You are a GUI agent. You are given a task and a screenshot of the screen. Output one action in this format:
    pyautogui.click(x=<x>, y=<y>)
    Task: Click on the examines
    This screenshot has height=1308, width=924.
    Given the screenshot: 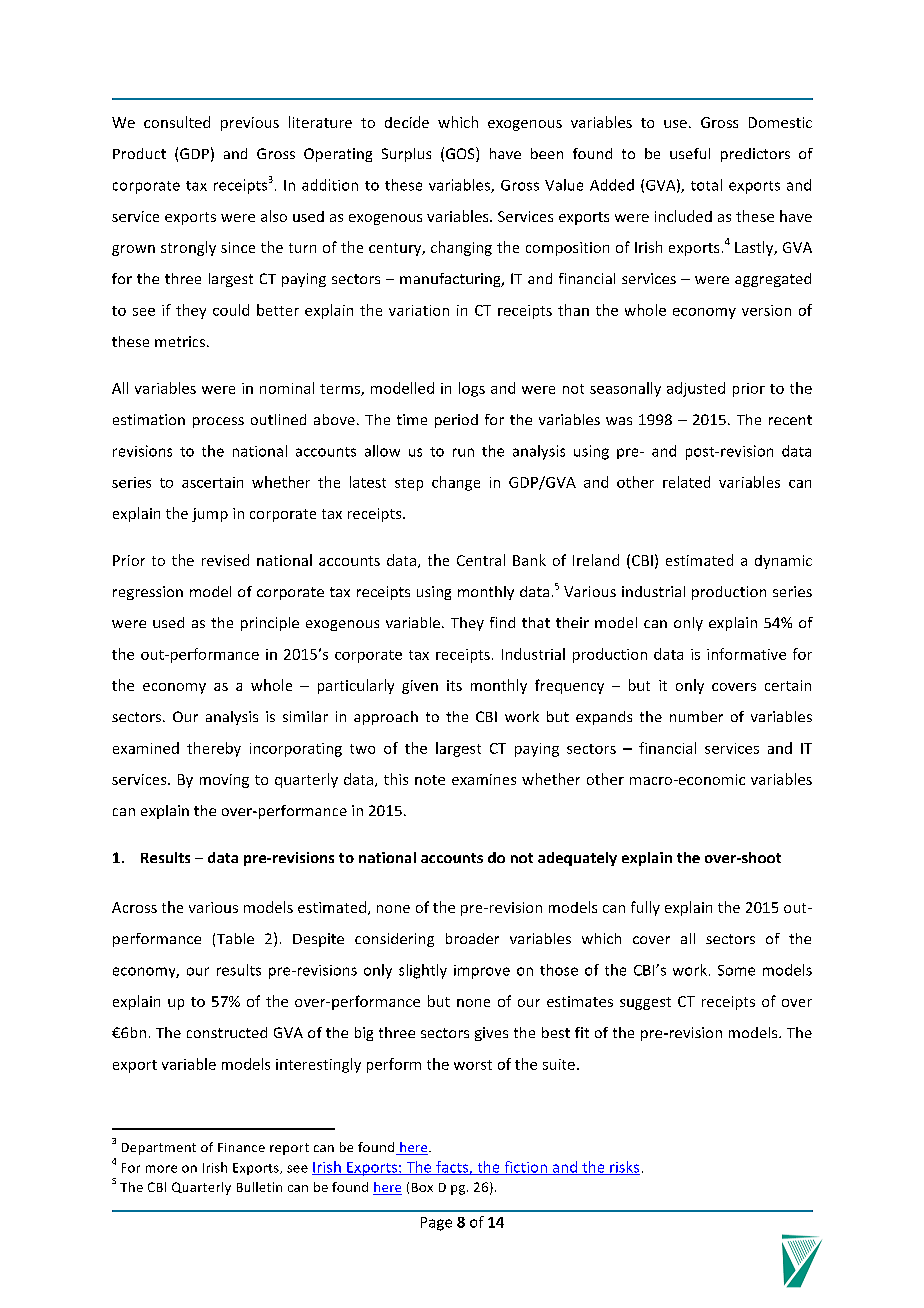 What is the action you would take?
    pyautogui.click(x=484, y=779)
